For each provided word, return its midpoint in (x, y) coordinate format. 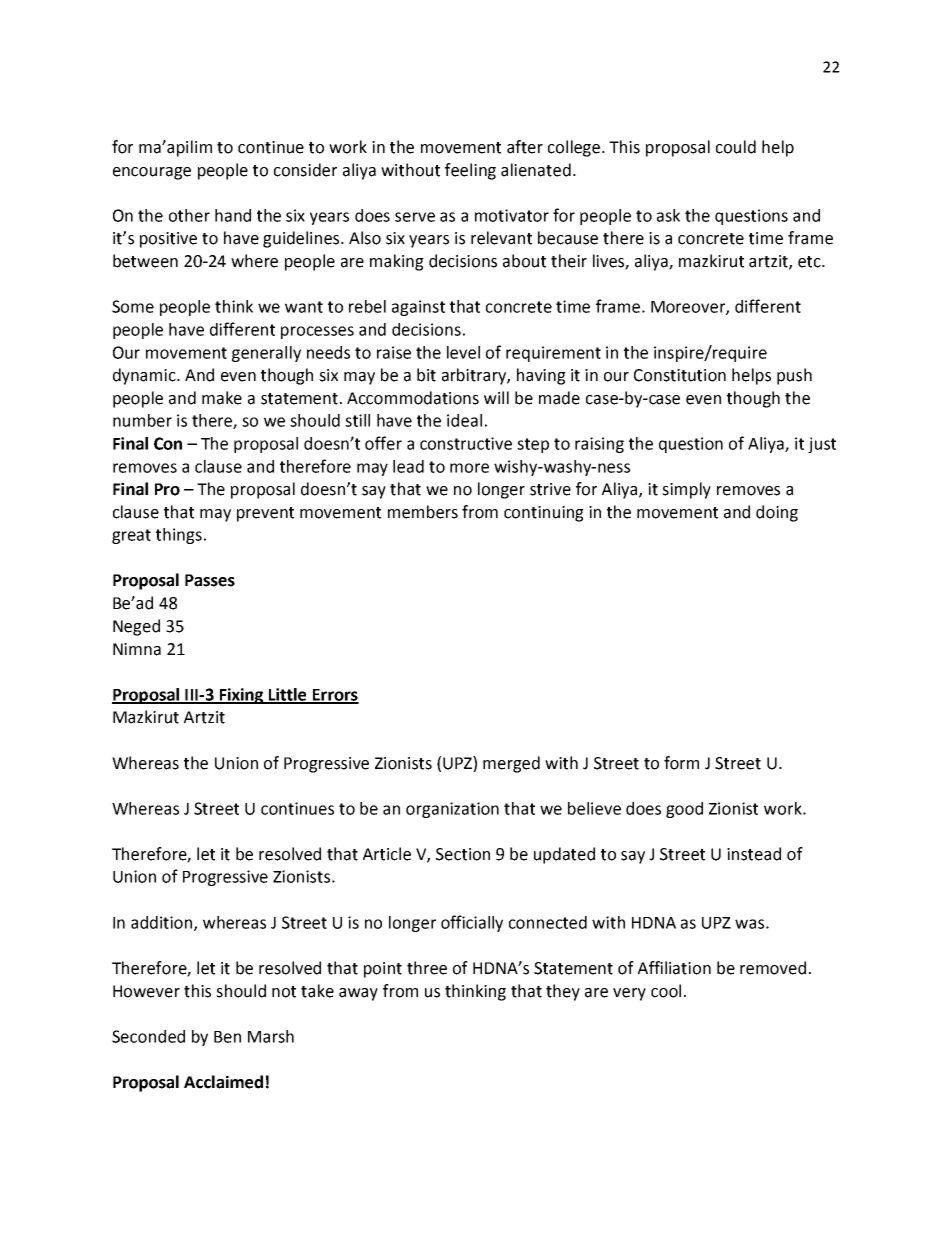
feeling (470, 171)
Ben (227, 1037)
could (736, 147)
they (563, 992)
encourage (152, 173)
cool (666, 991)
